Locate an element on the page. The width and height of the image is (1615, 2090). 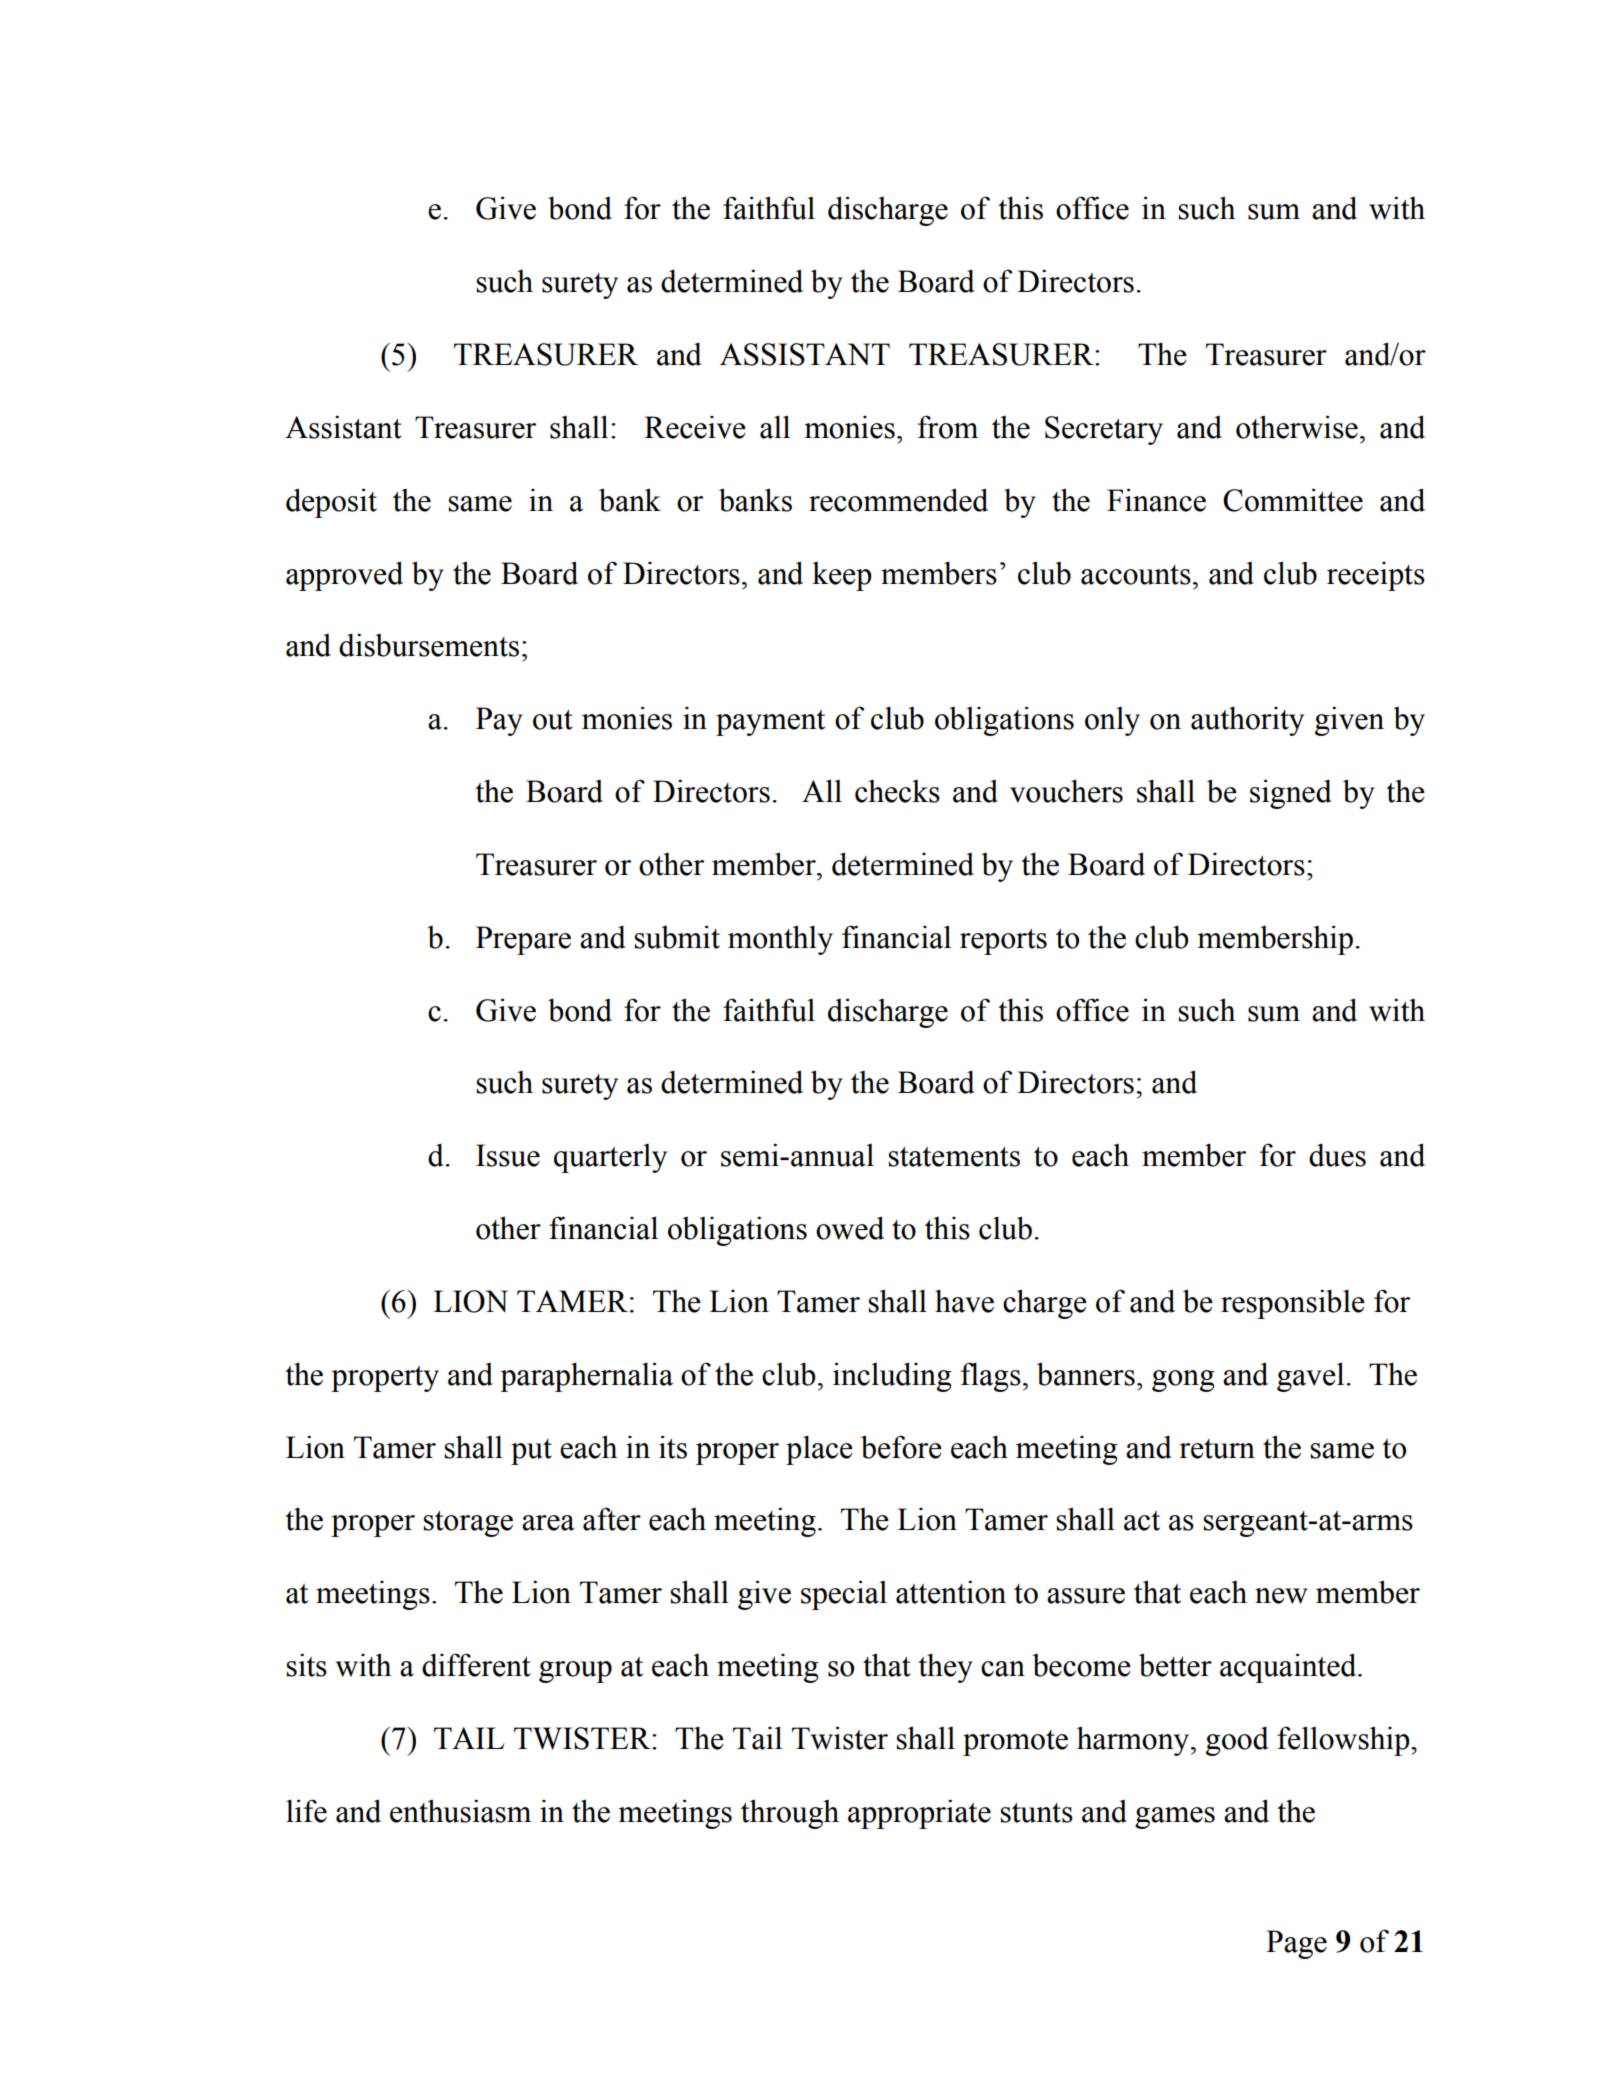
enthusiasm is located at coordinates (460, 1811).
